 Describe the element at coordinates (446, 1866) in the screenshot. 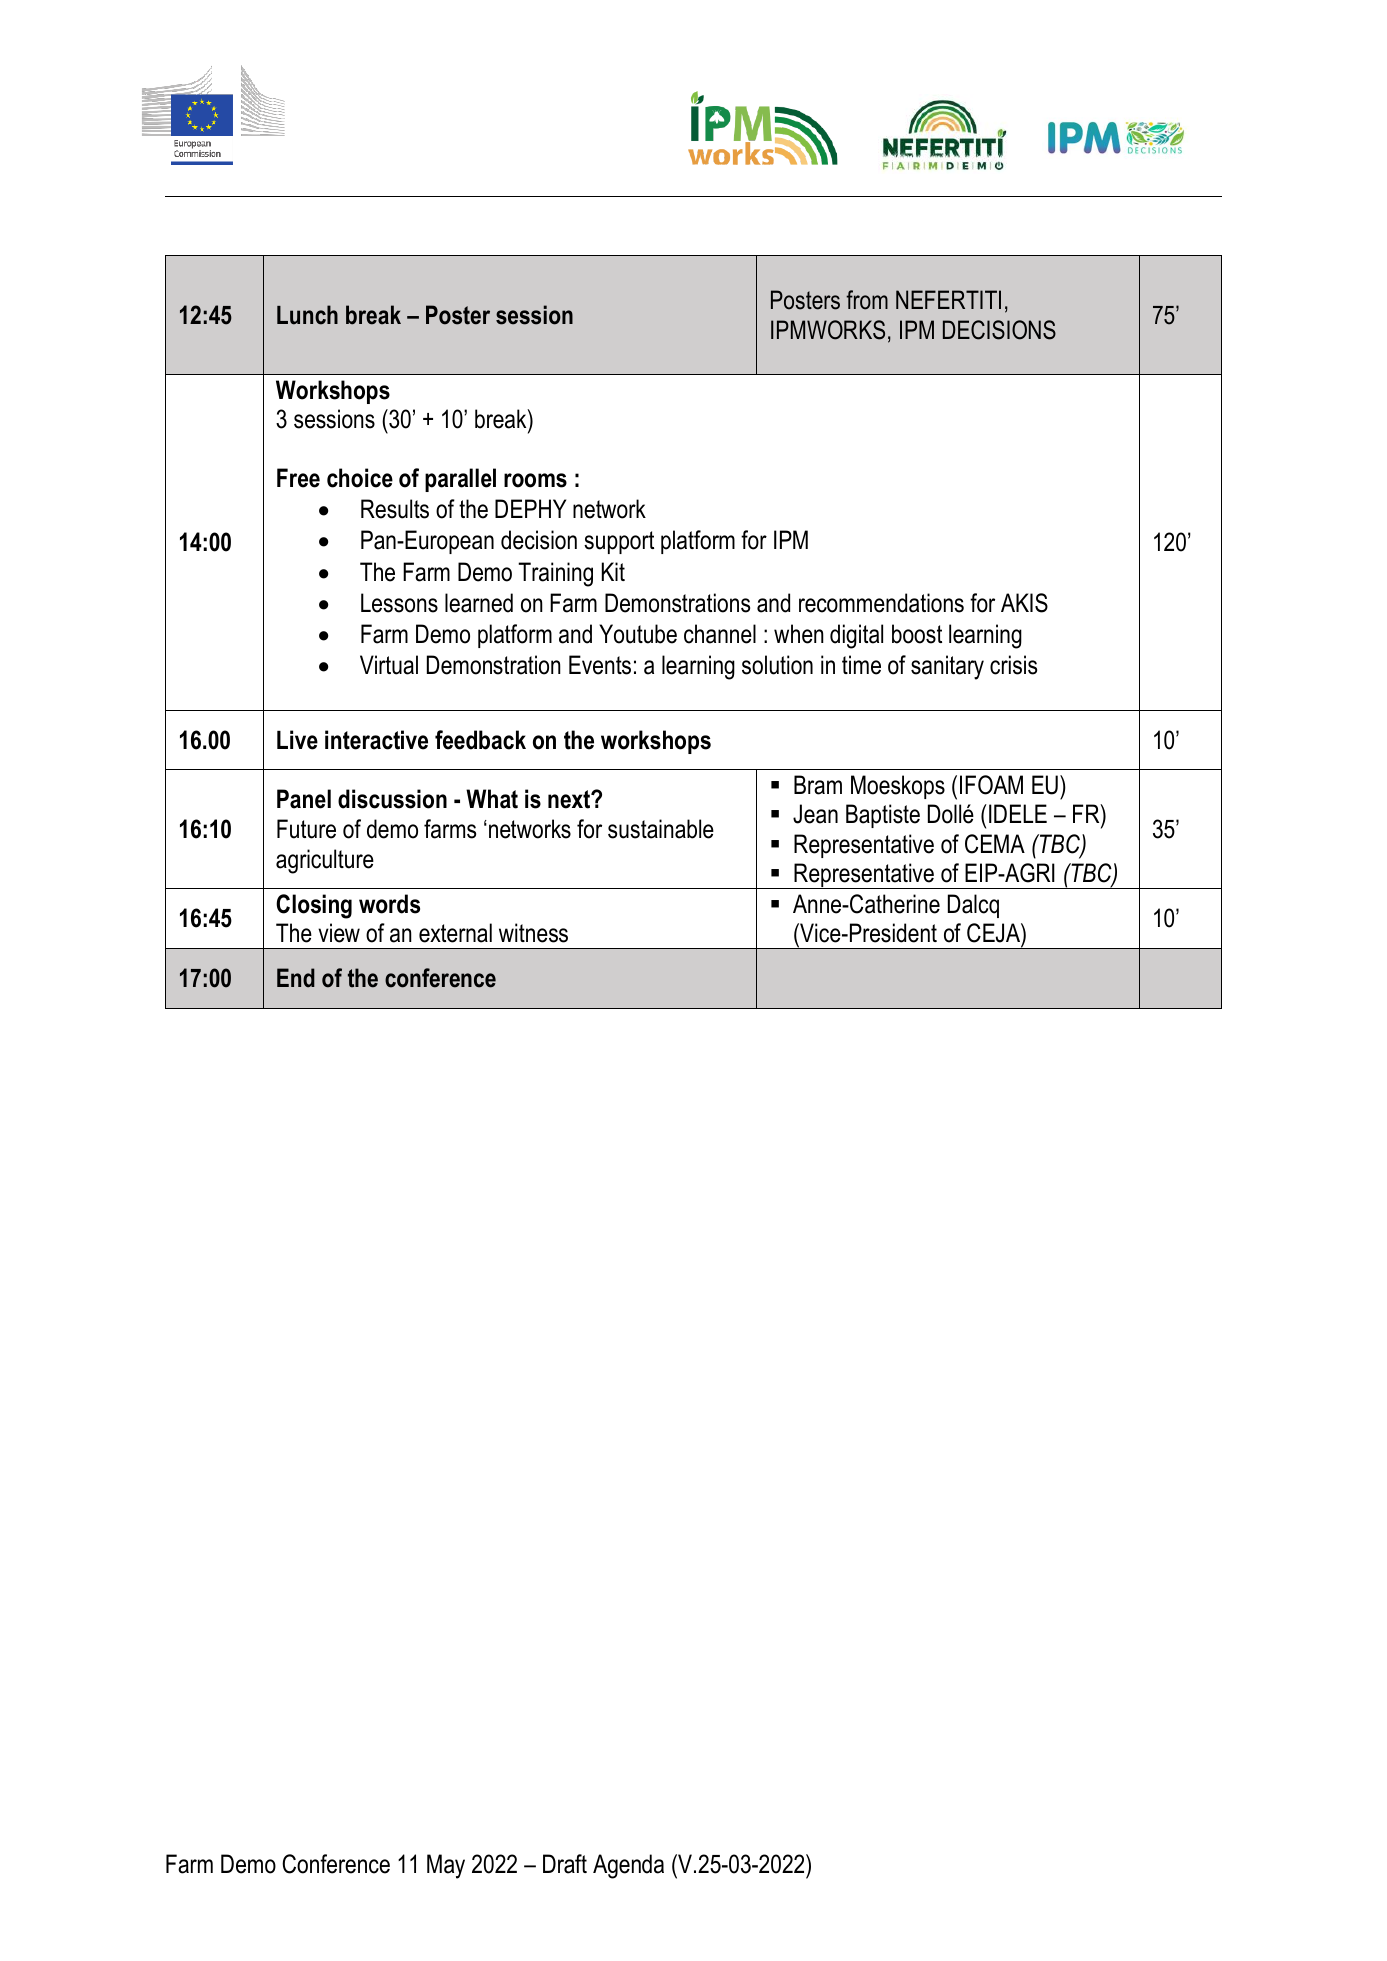

I see `May` at that location.
